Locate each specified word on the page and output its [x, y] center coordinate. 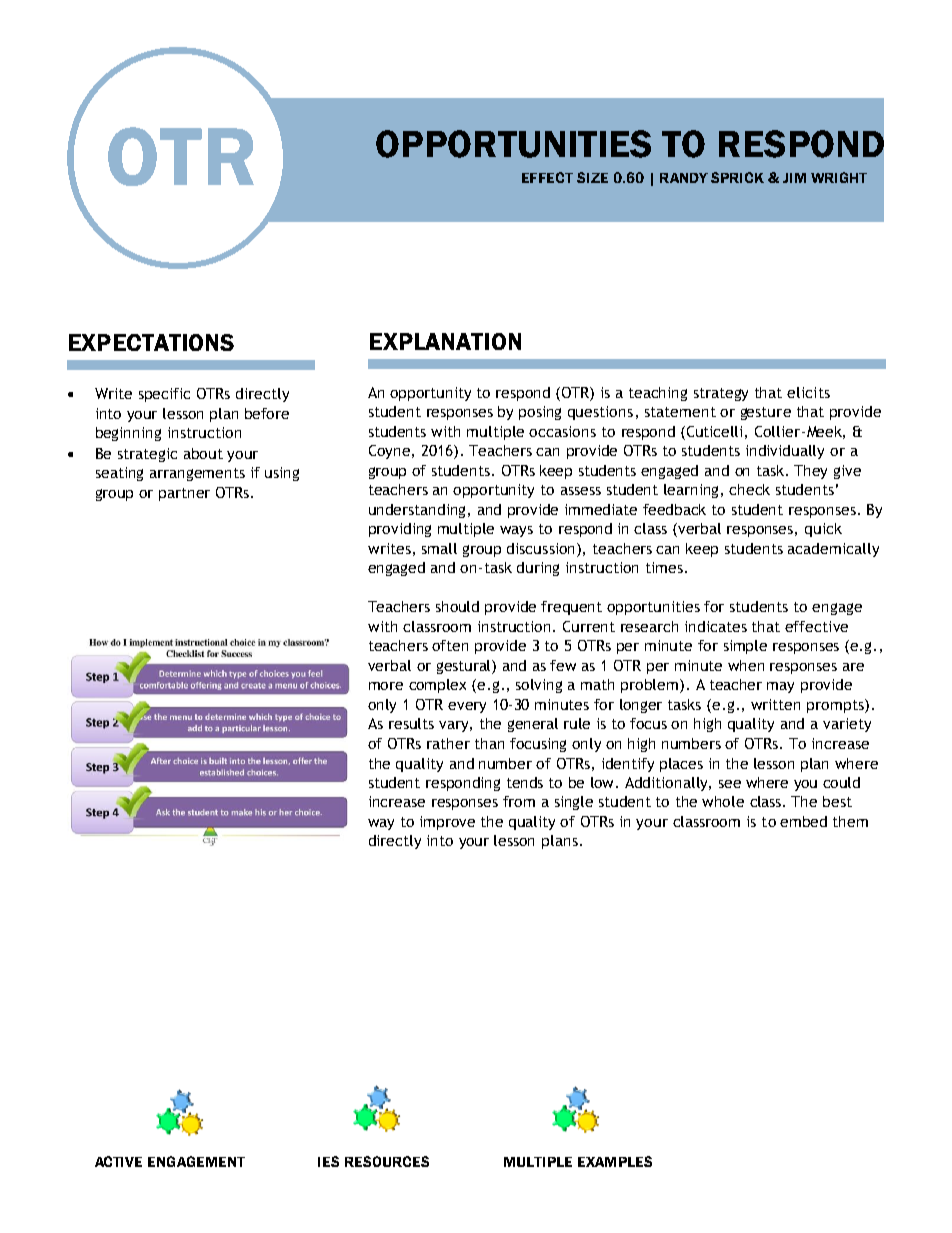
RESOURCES [387, 1161]
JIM [794, 178]
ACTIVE [118, 1161]
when [746, 665]
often [450, 645]
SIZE [592, 177]
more [386, 686]
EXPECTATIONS [151, 342]
